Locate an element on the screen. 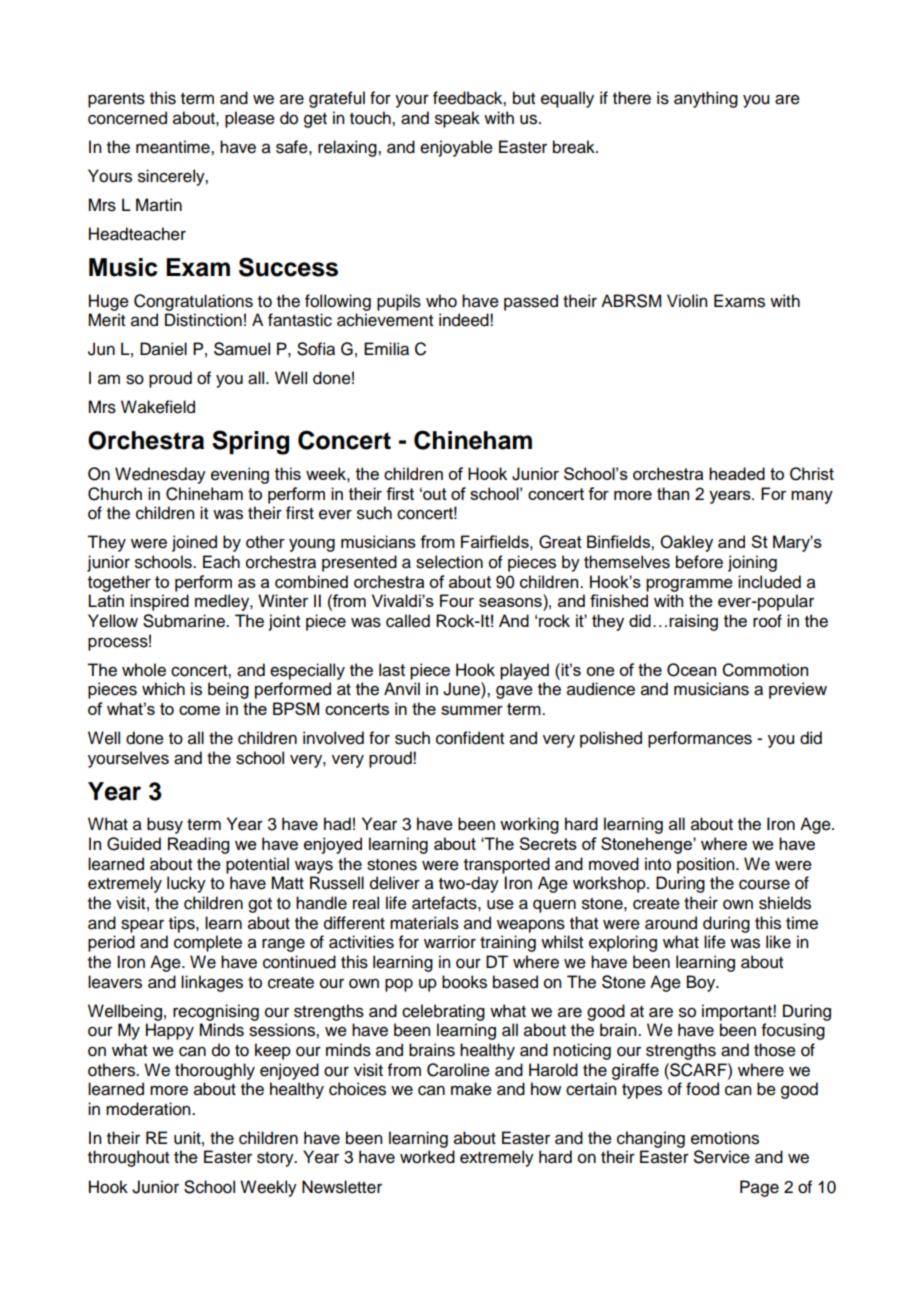 The image size is (924, 1308). anything is located at coordinates (706, 99).
